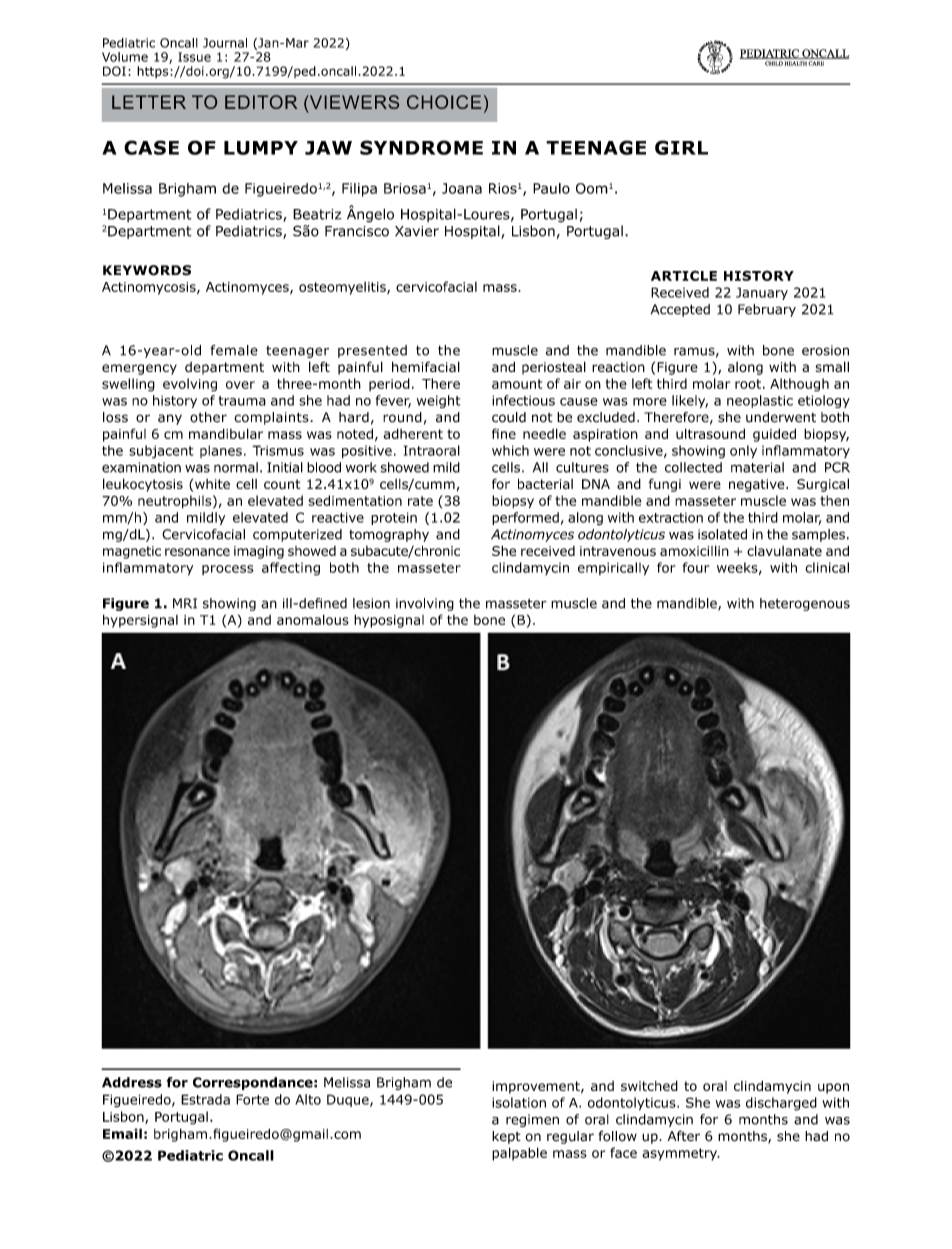 The image size is (952, 1249). Describe the element at coordinates (194, 57) in the document. I see `Issue` at that location.
